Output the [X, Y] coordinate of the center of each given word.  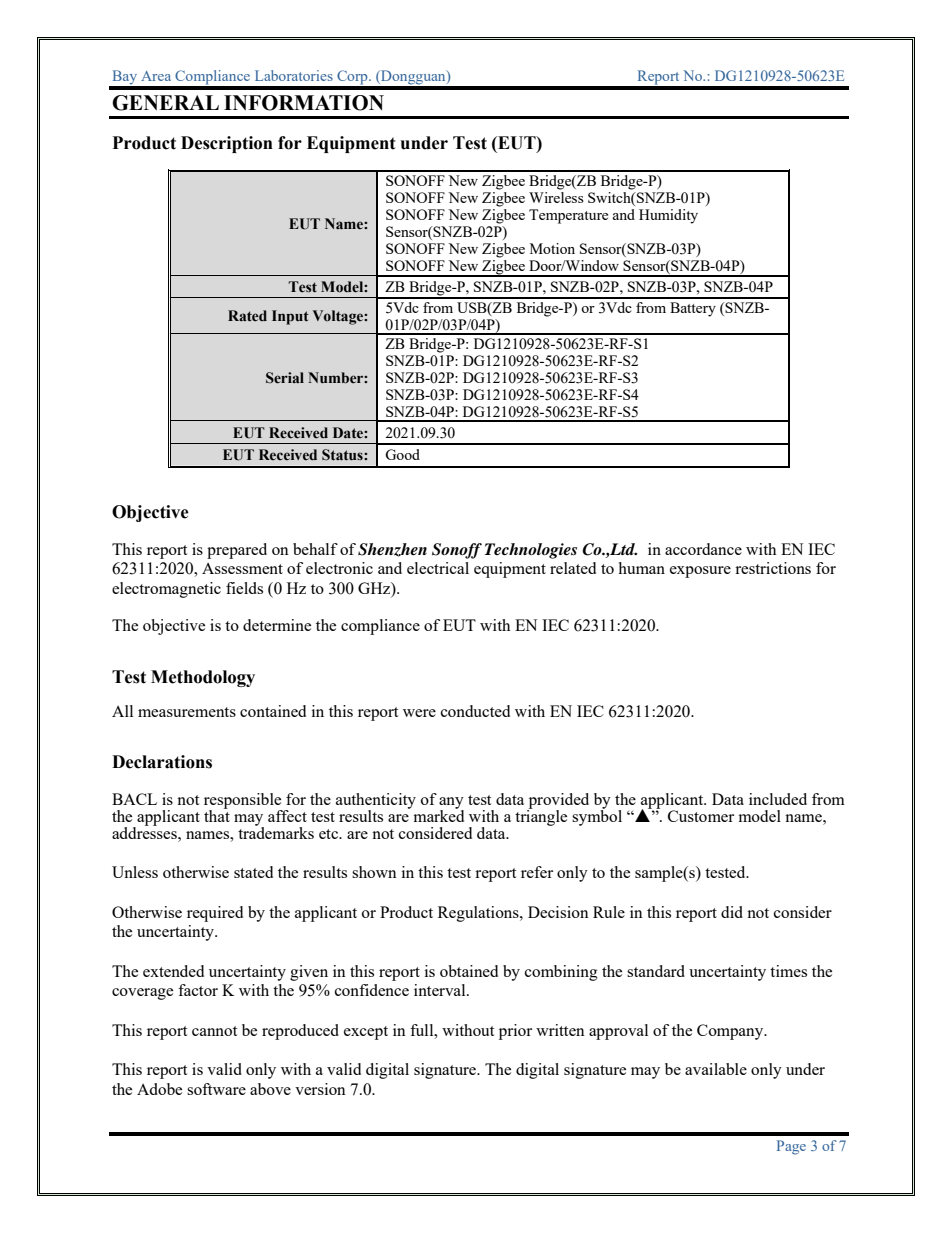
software [216, 1089]
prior [515, 1032]
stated [253, 872]
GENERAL [165, 103]
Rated [247, 316]
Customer [701, 816]
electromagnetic [166, 590]
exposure [700, 572]
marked [438, 815]
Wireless [556, 197]
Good [402, 454]
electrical [438, 568]
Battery [693, 309]
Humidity [668, 216]
